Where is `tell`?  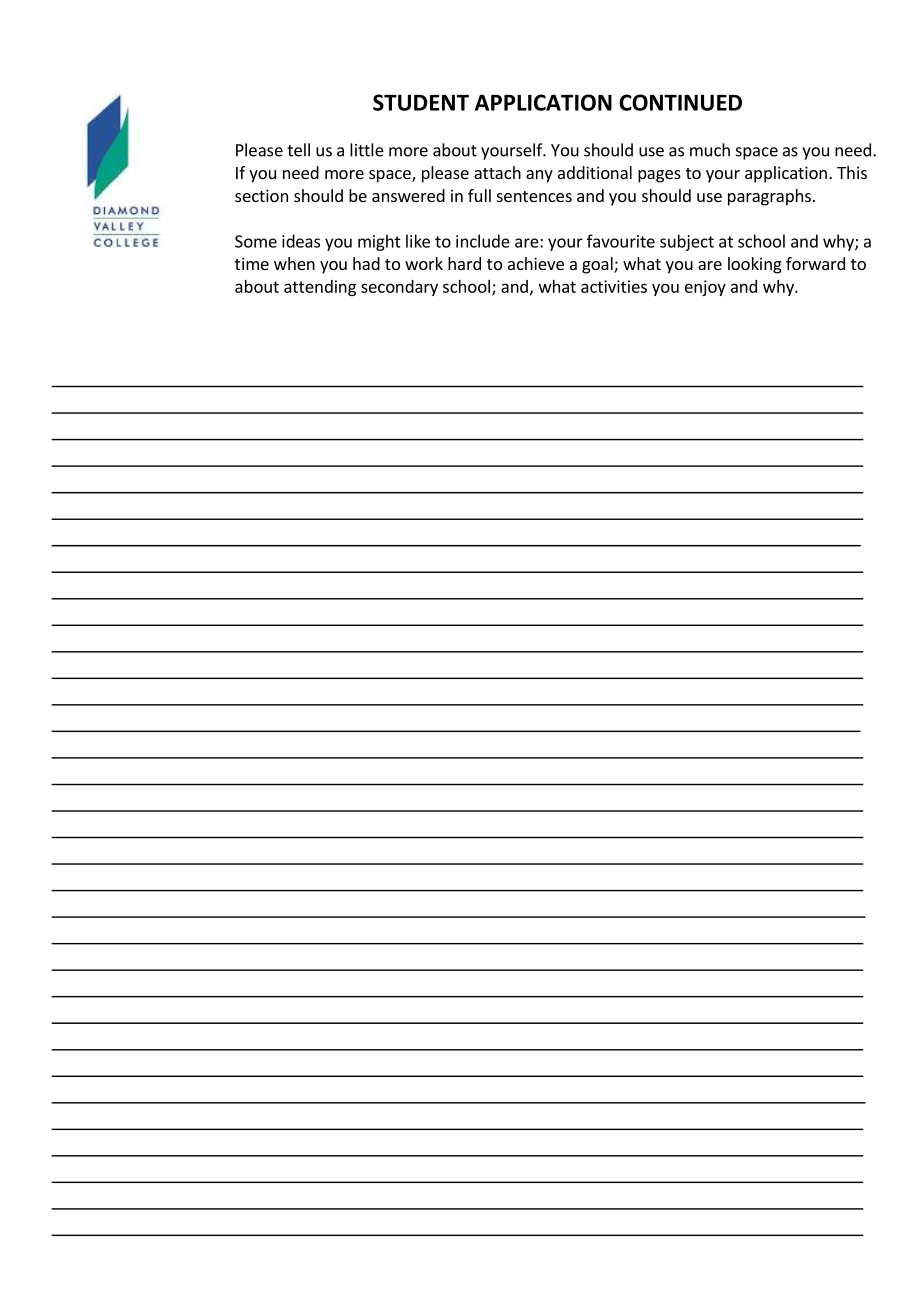 tell is located at coordinates (298, 150).
